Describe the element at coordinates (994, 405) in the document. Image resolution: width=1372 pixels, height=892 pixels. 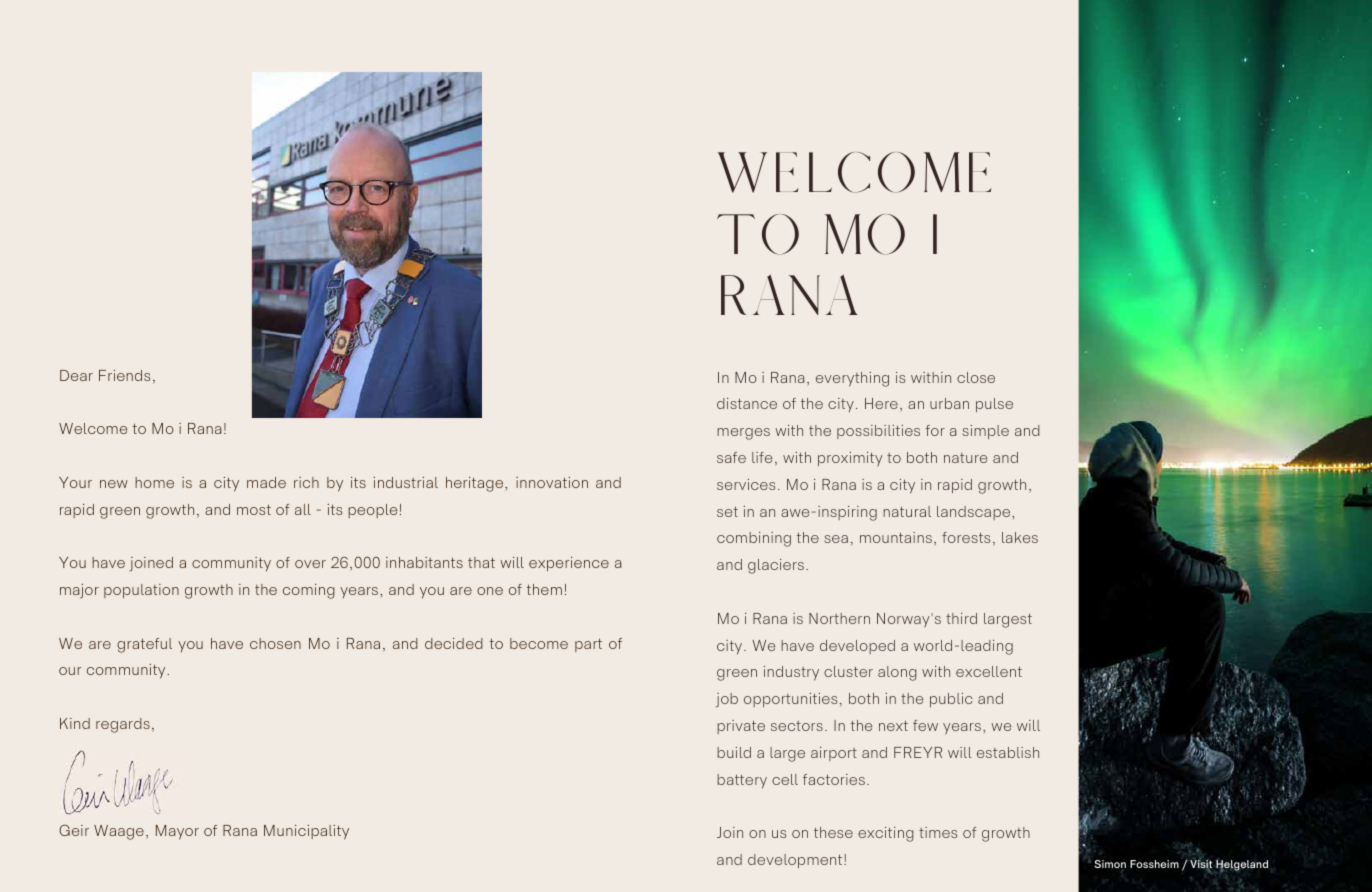
I see `pulse` at that location.
